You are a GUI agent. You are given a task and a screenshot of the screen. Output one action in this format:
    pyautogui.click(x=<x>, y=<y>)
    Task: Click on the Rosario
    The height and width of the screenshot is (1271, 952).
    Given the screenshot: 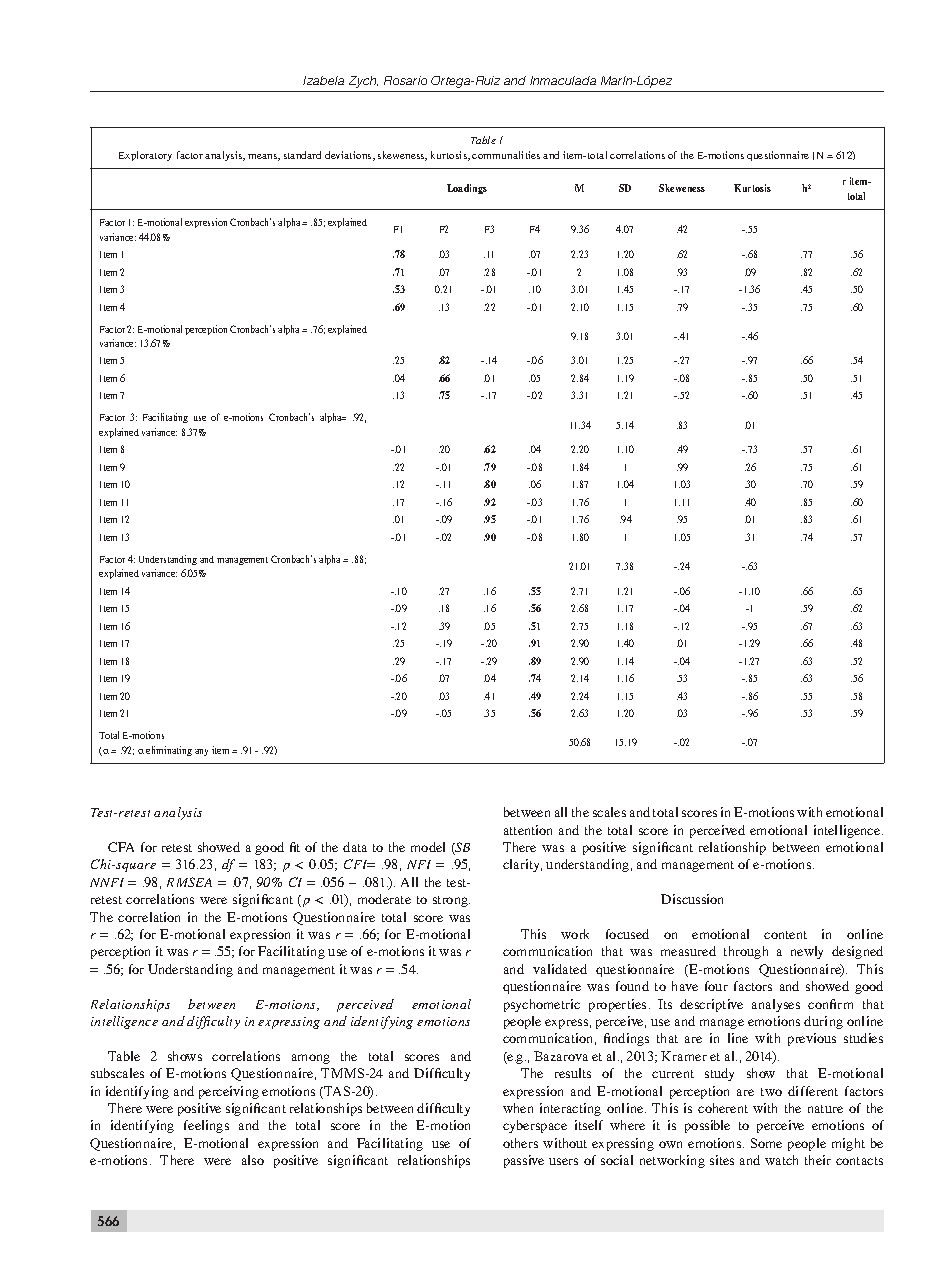 What is the action you would take?
    pyautogui.click(x=405, y=80)
